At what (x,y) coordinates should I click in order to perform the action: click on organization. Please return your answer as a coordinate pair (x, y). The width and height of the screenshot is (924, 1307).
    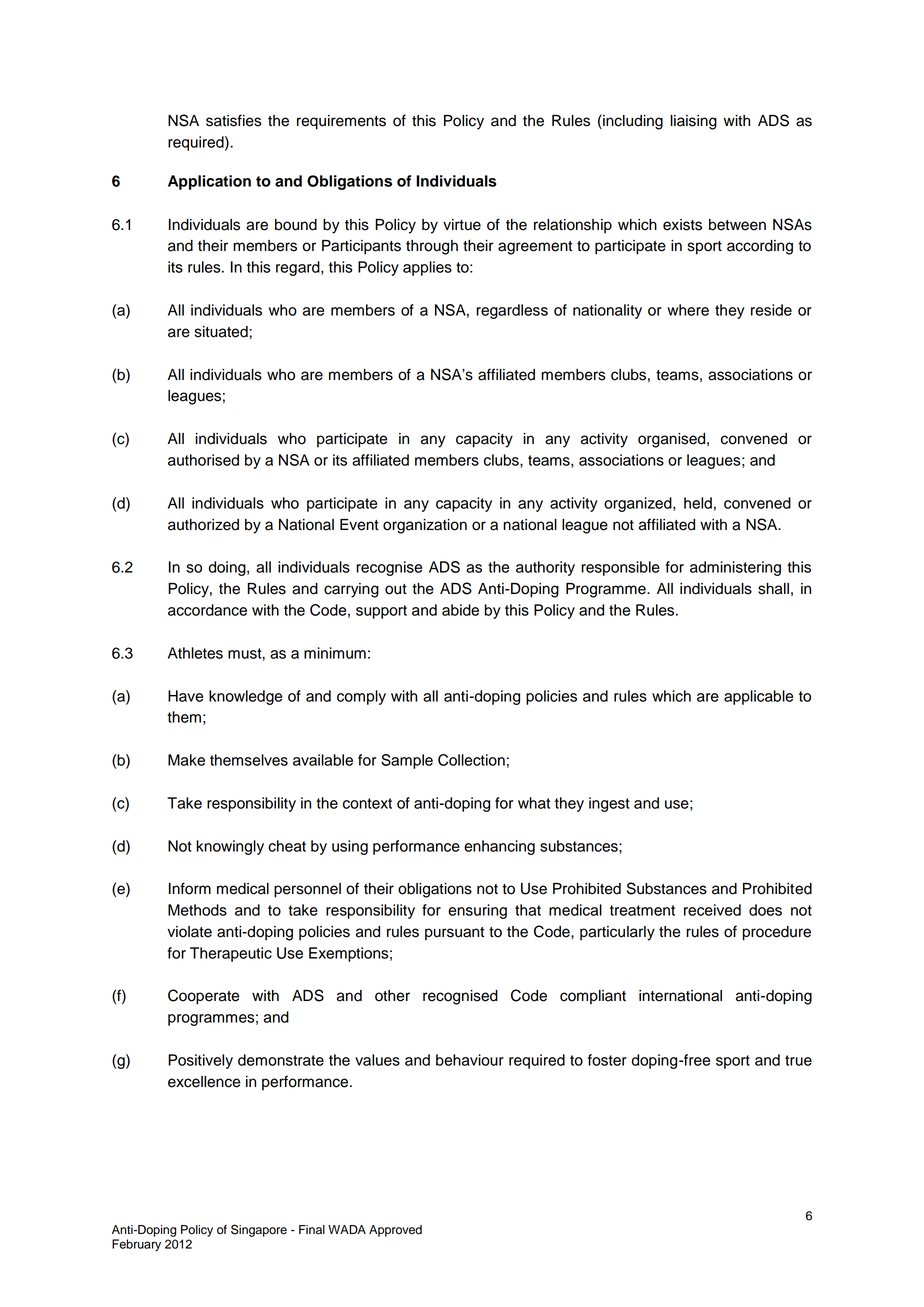
    Looking at the image, I should click on (425, 526).
